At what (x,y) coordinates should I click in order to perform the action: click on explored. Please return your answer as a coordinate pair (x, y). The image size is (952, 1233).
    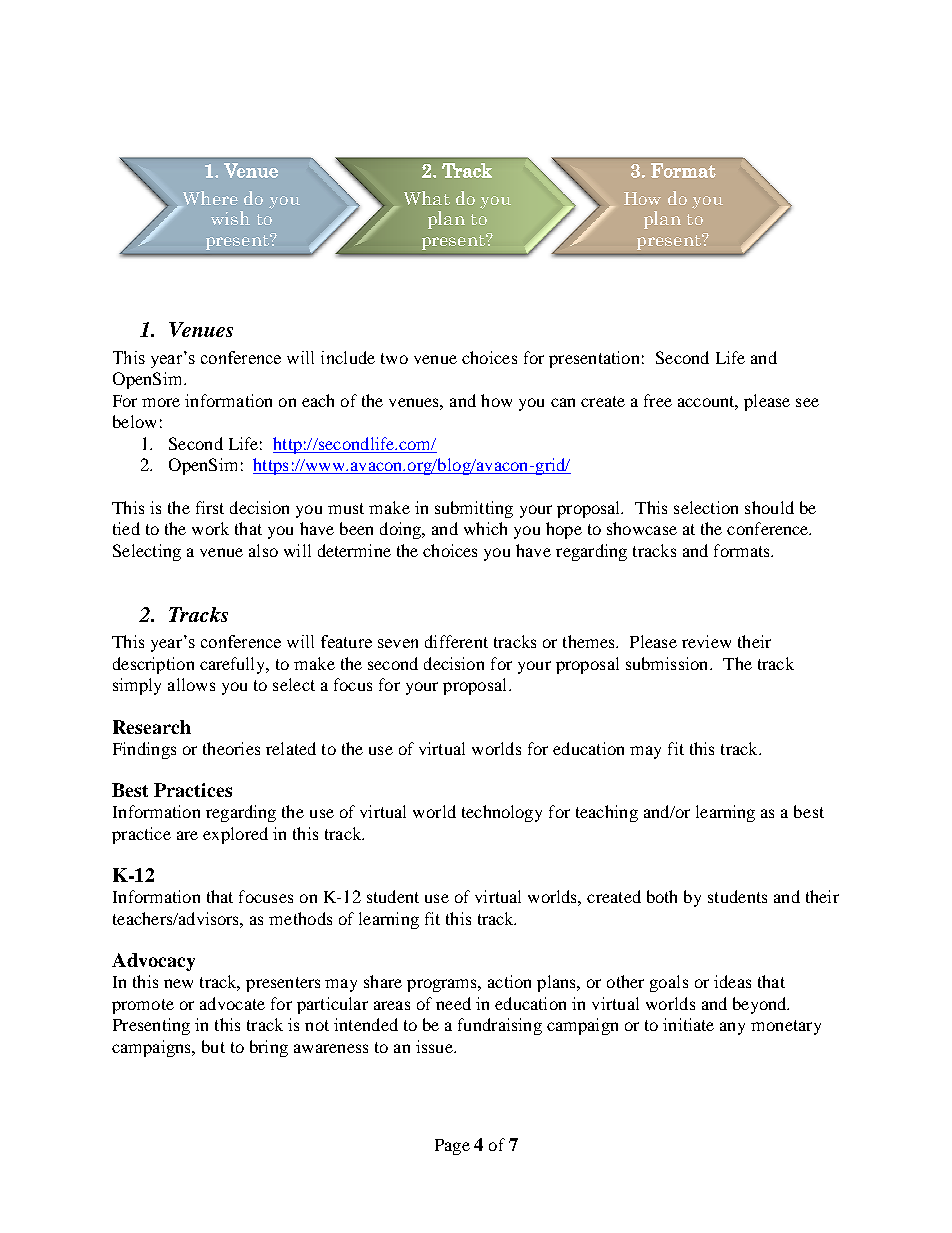
    Looking at the image, I should click on (235, 835).
